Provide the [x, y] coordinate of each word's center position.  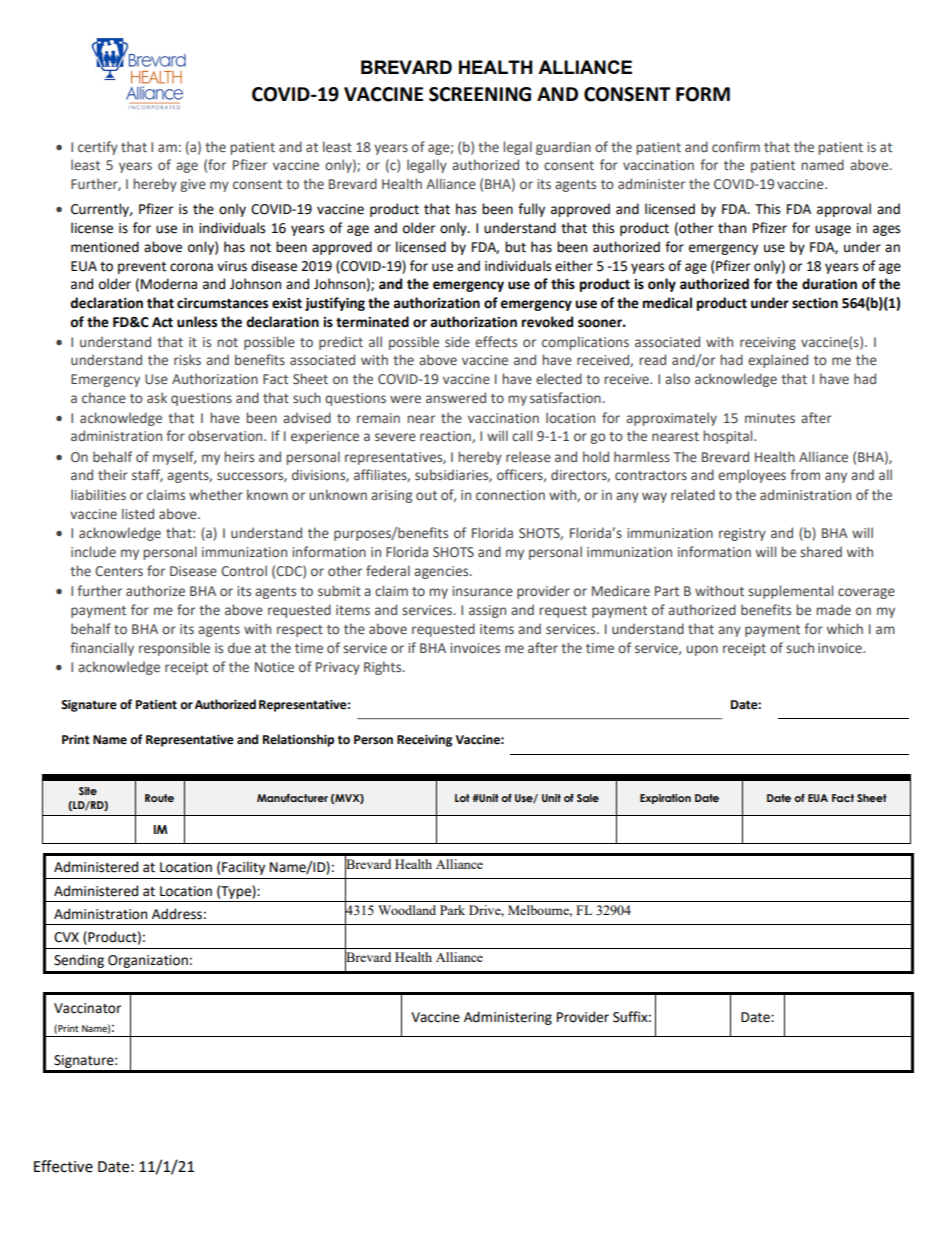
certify [98, 148]
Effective [63, 1166]
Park [452, 910]
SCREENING [480, 94]
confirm [736, 146]
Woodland [407, 910]
